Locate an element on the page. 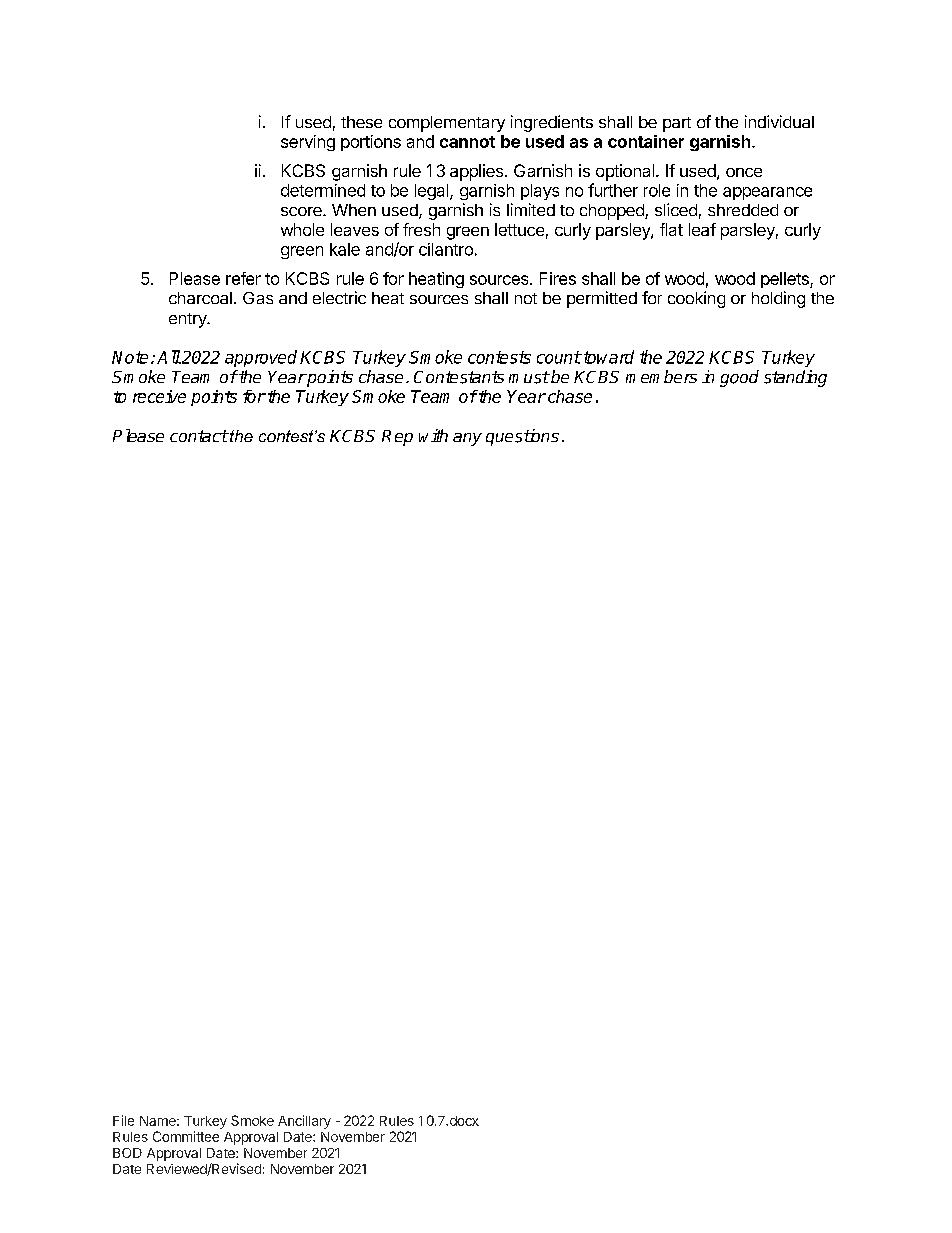 The image size is (952, 1233). serving is located at coordinates (308, 143).
